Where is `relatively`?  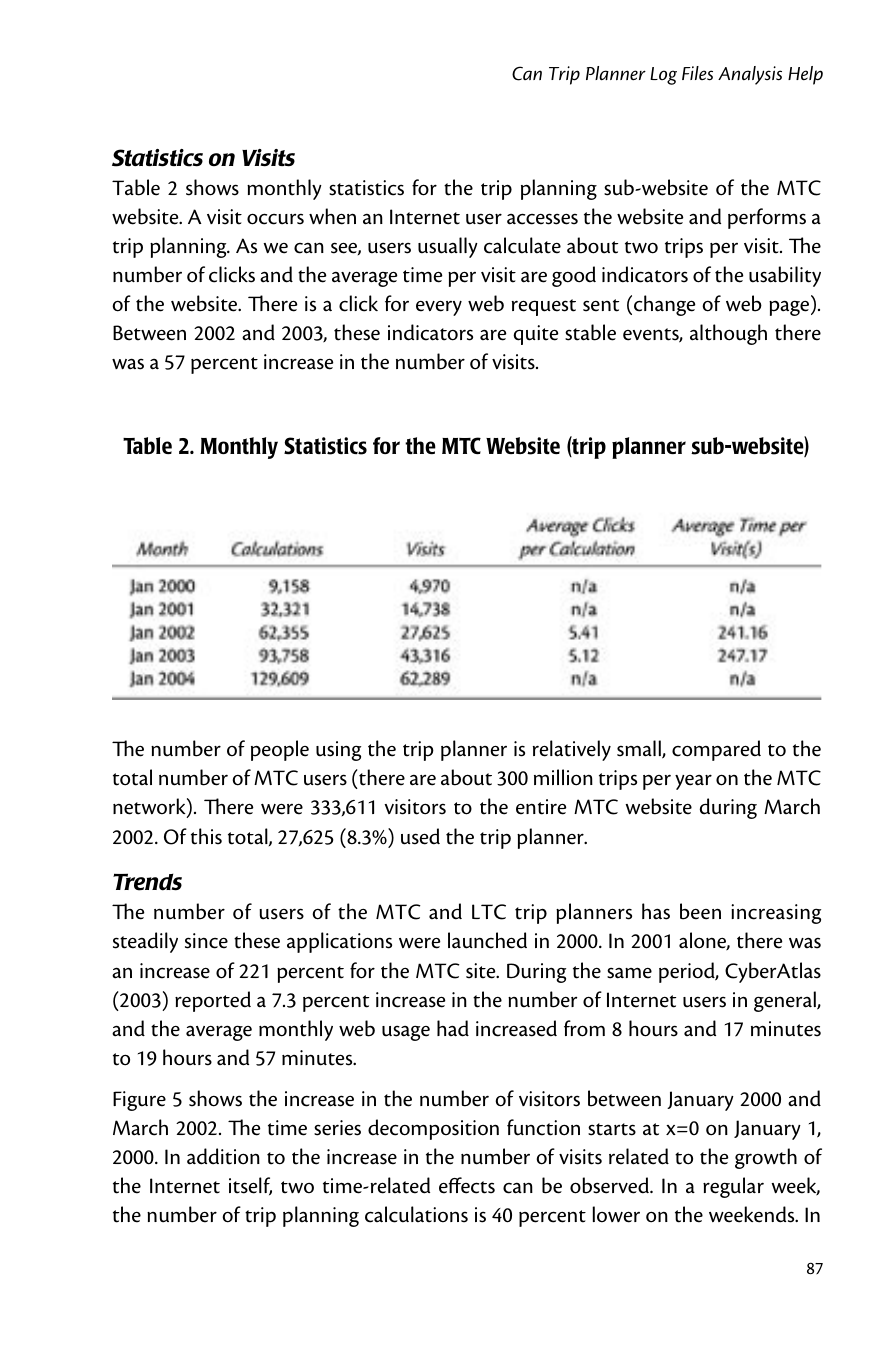
relatively is located at coordinates (572, 750).
